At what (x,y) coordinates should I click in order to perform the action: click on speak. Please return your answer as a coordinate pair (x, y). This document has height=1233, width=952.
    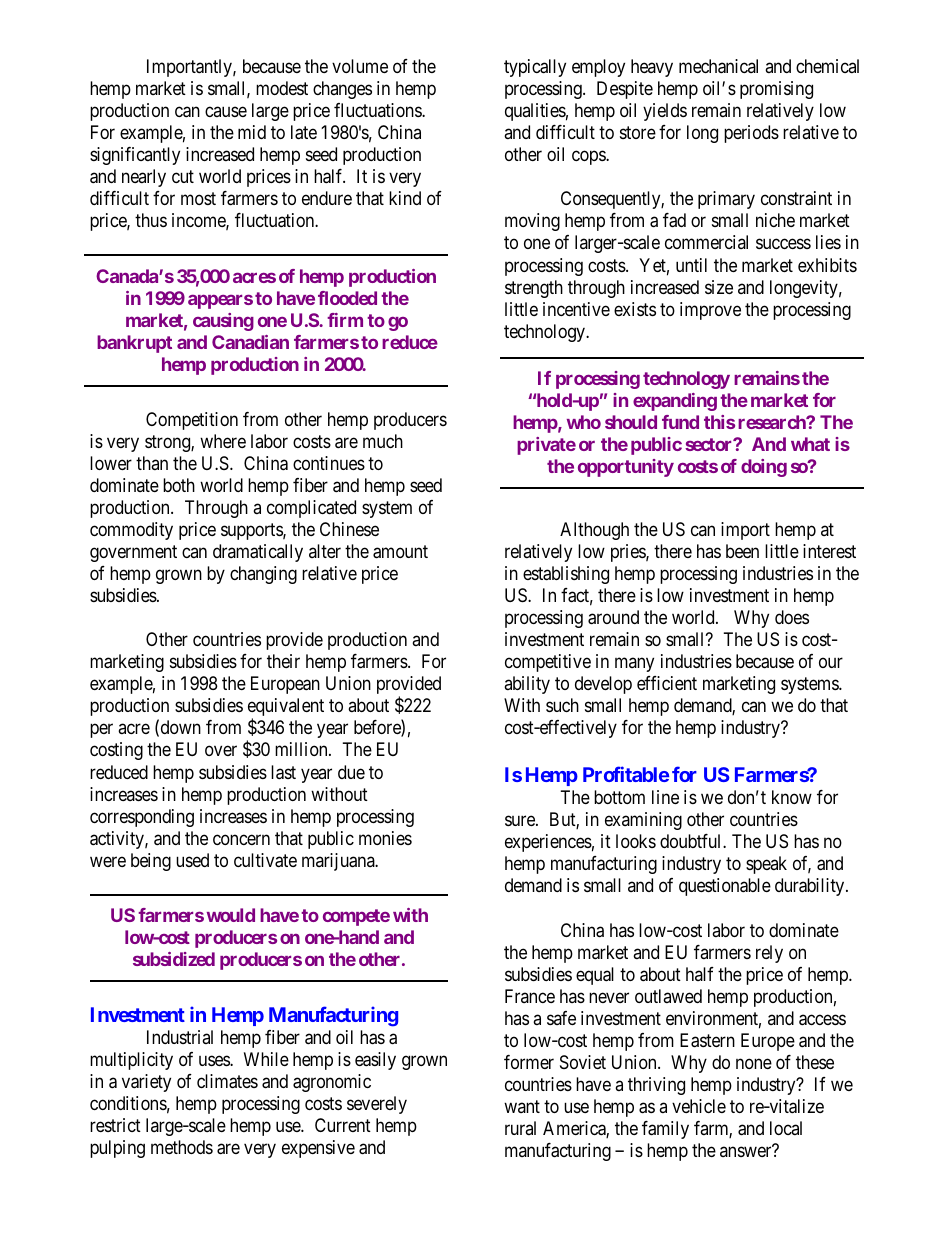
    Looking at the image, I should click on (766, 865).
